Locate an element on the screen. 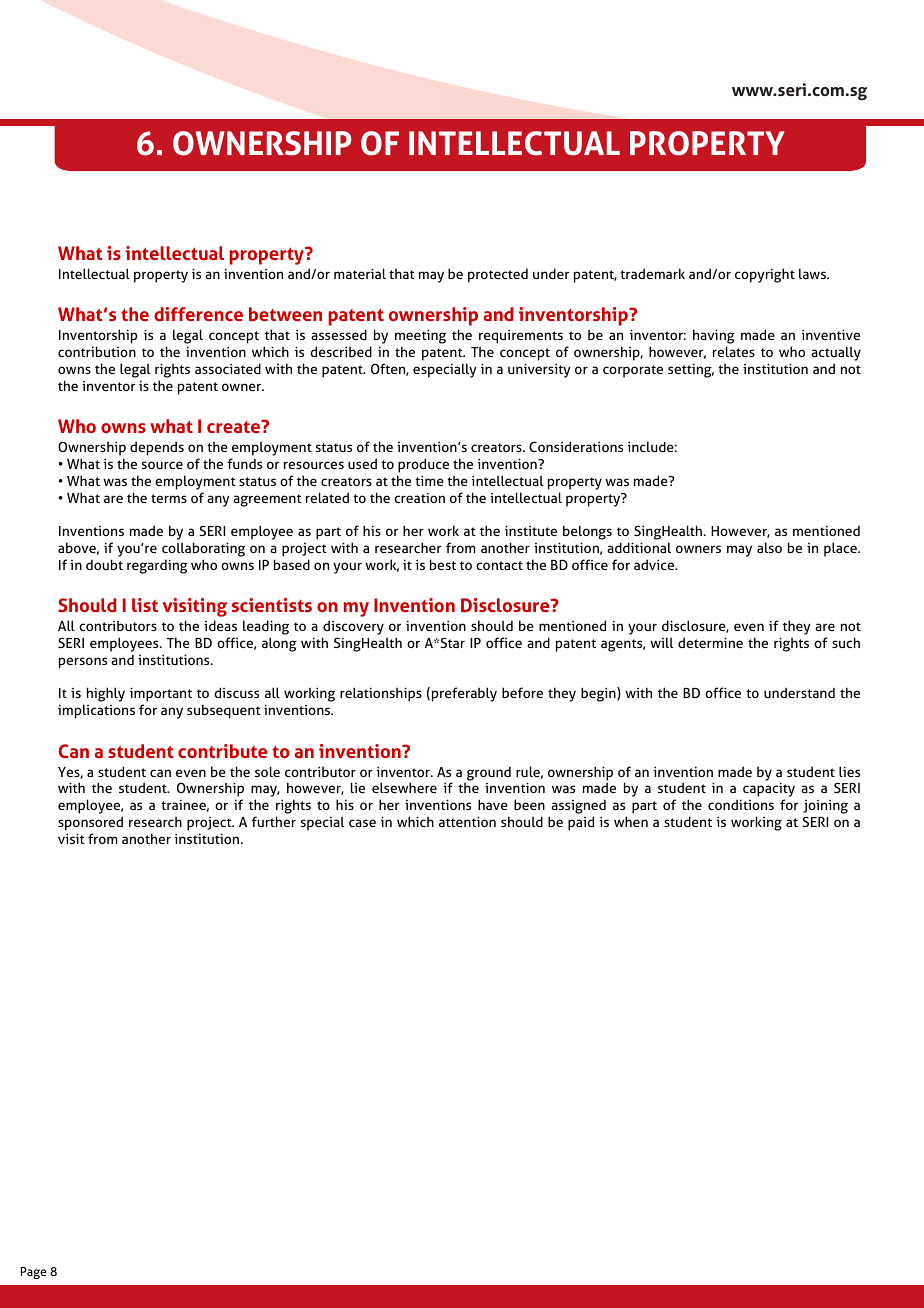 The image size is (924, 1308). sponsored is located at coordinates (90, 823).
